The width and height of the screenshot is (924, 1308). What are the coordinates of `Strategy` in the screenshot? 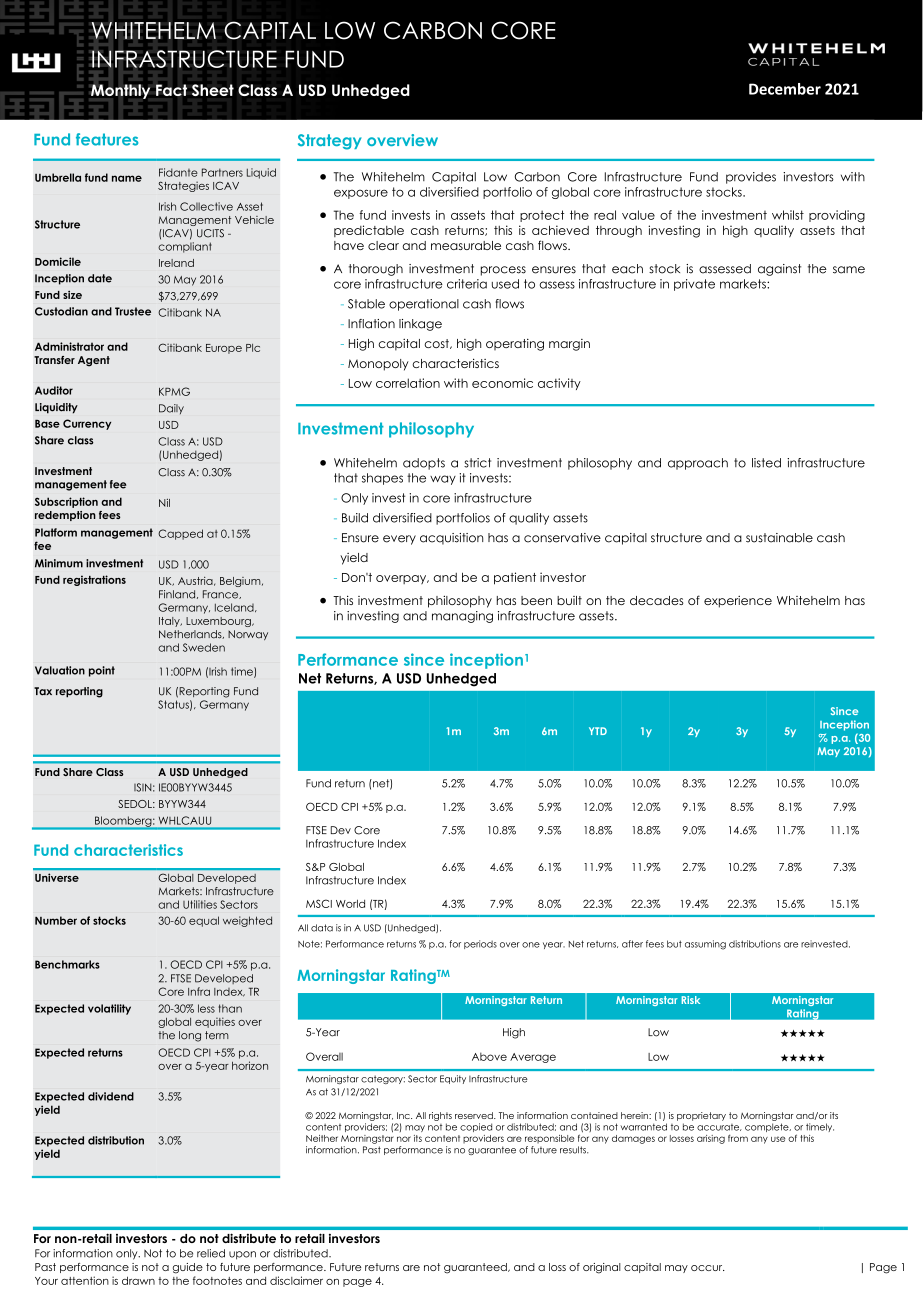 It's located at (329, 142).
